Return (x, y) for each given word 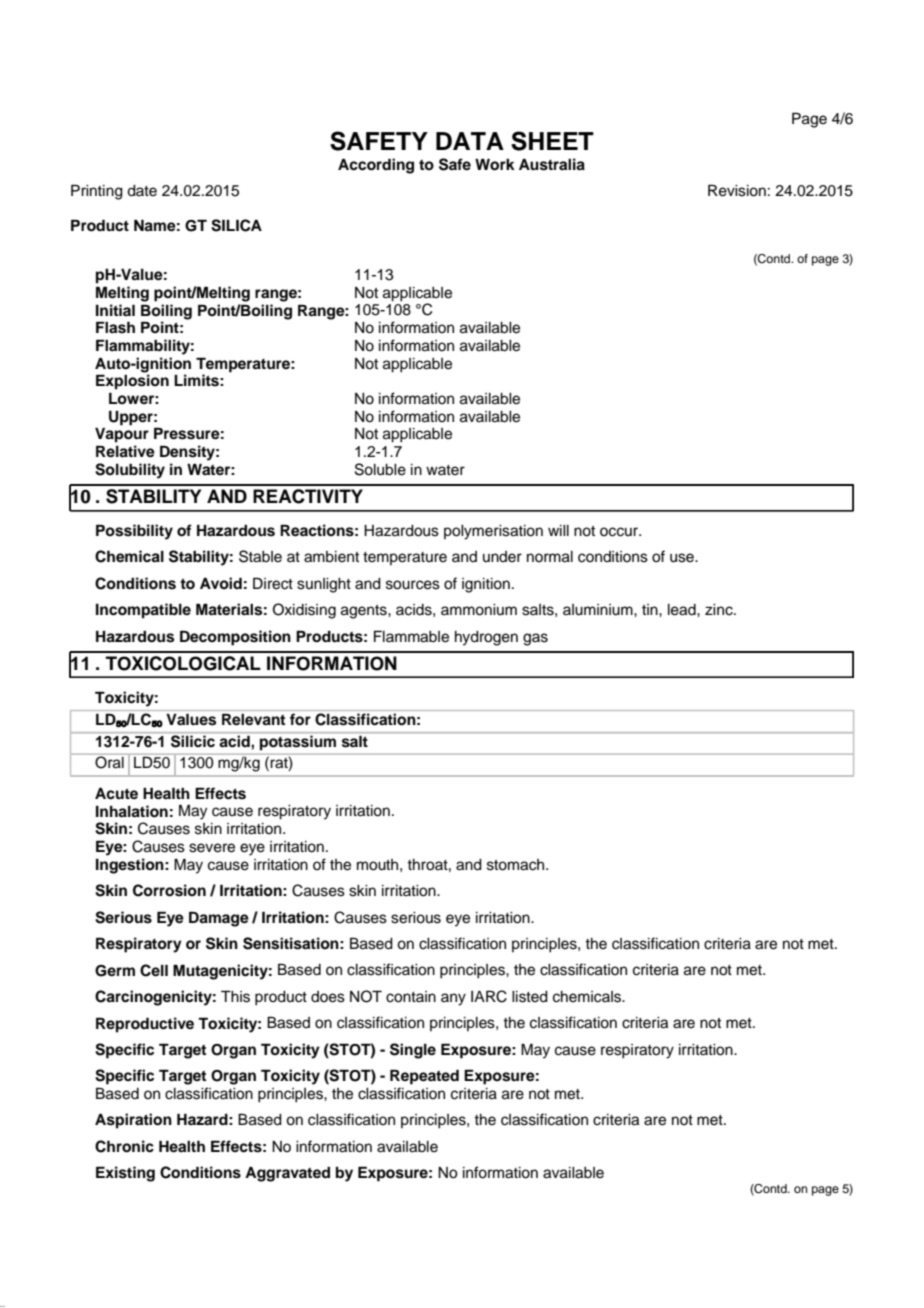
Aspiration (133, 1121)
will (558, 530)
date (142, 191)
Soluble (380, 469)
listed (530, 997)
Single (413, 1051)
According (376, 166)
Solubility (130, 471)
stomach (517, 865)
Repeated (424, 1077)
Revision (737, 190)
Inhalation (132, 811)
